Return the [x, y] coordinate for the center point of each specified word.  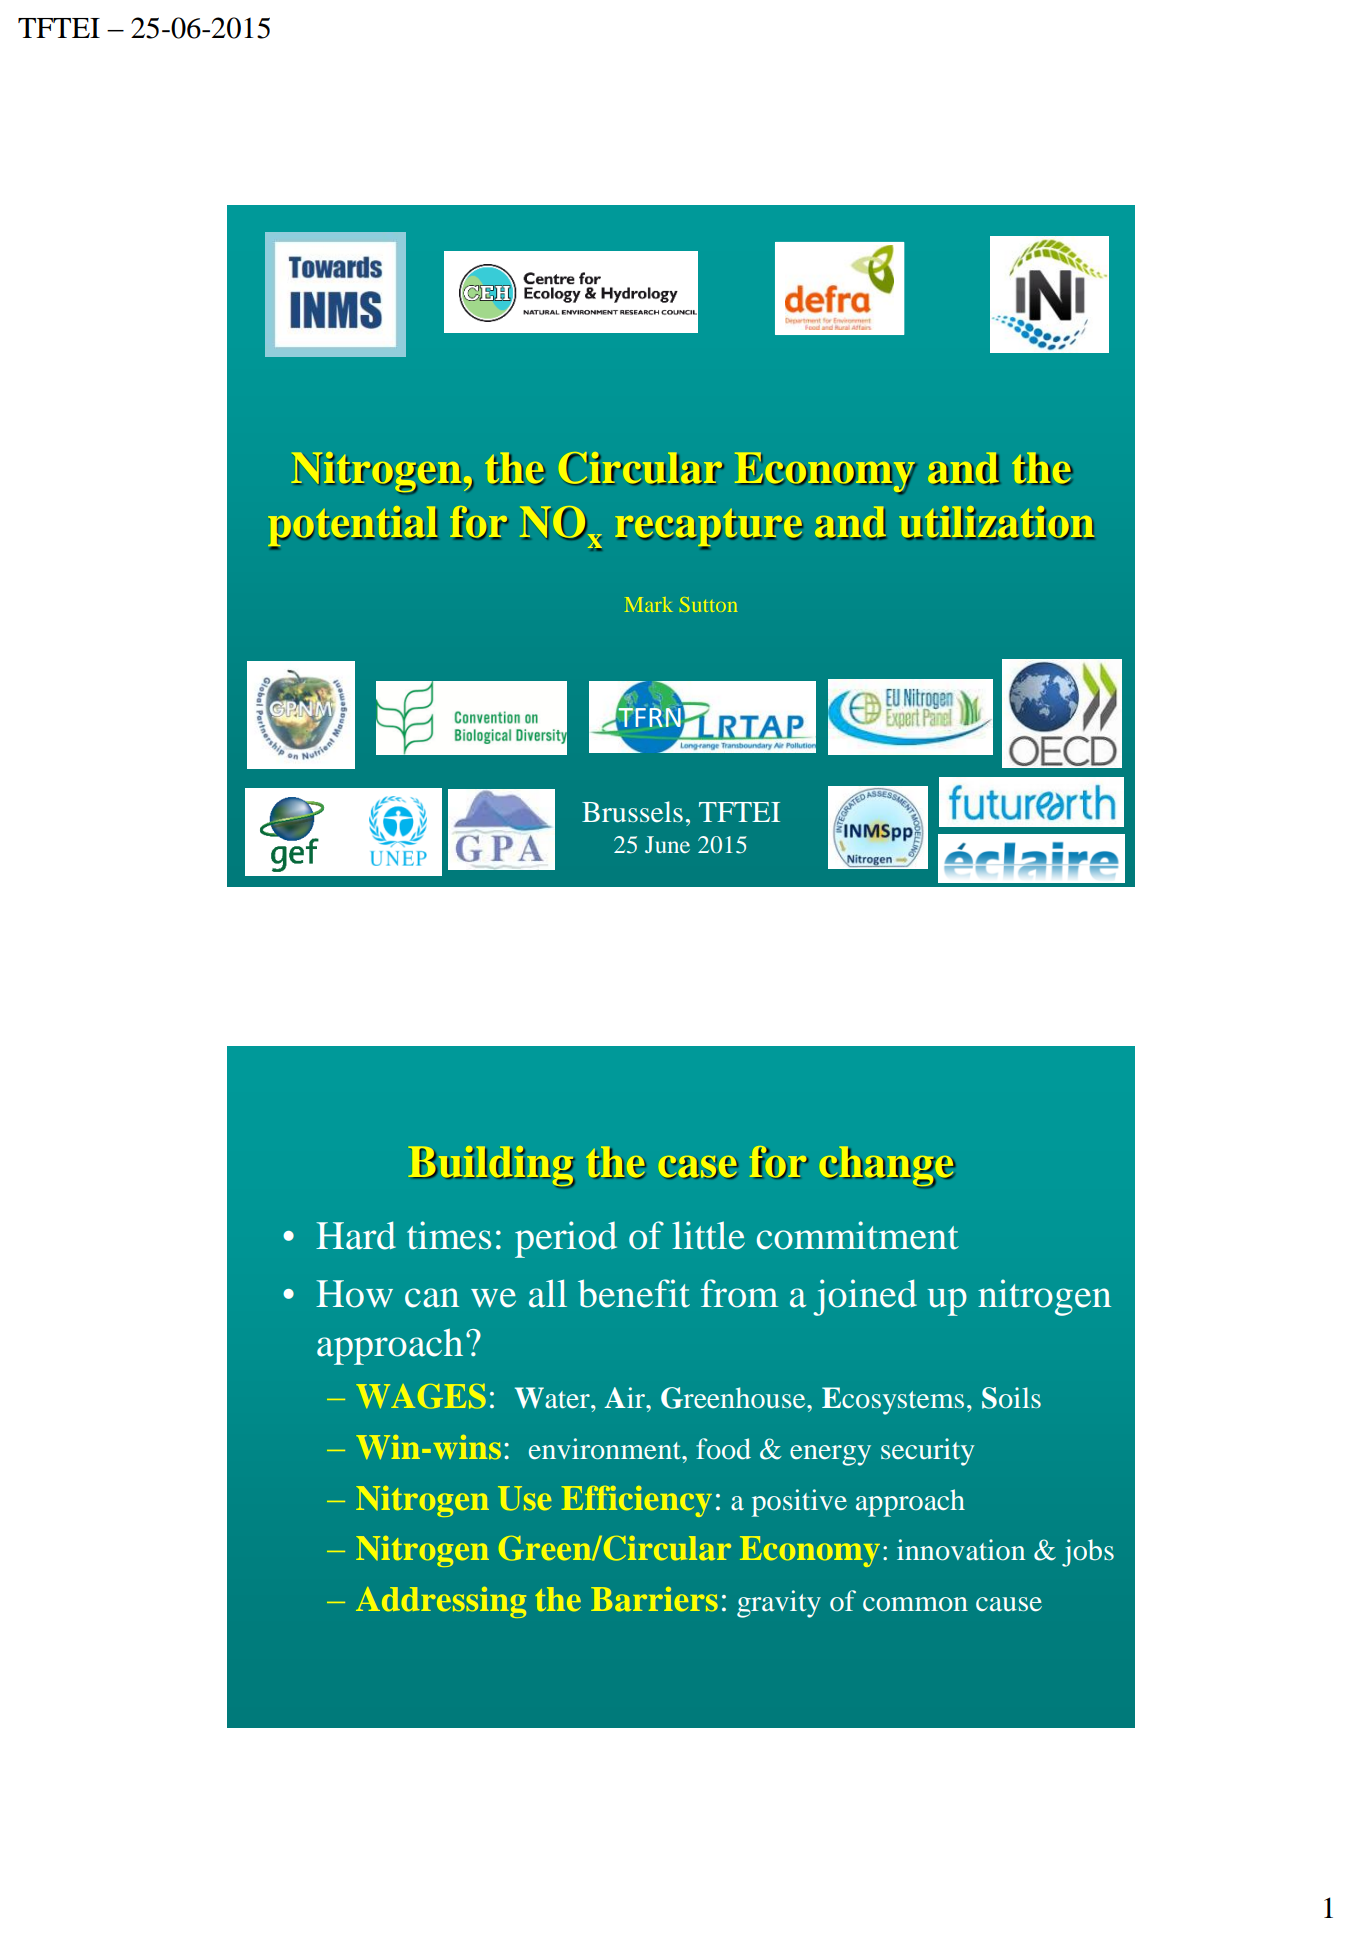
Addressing [441, 1602]
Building [492, 1167]
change [888, 1167]
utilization [997, 523]
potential [353, 527]
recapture [709, 528]
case [698, 1167]
